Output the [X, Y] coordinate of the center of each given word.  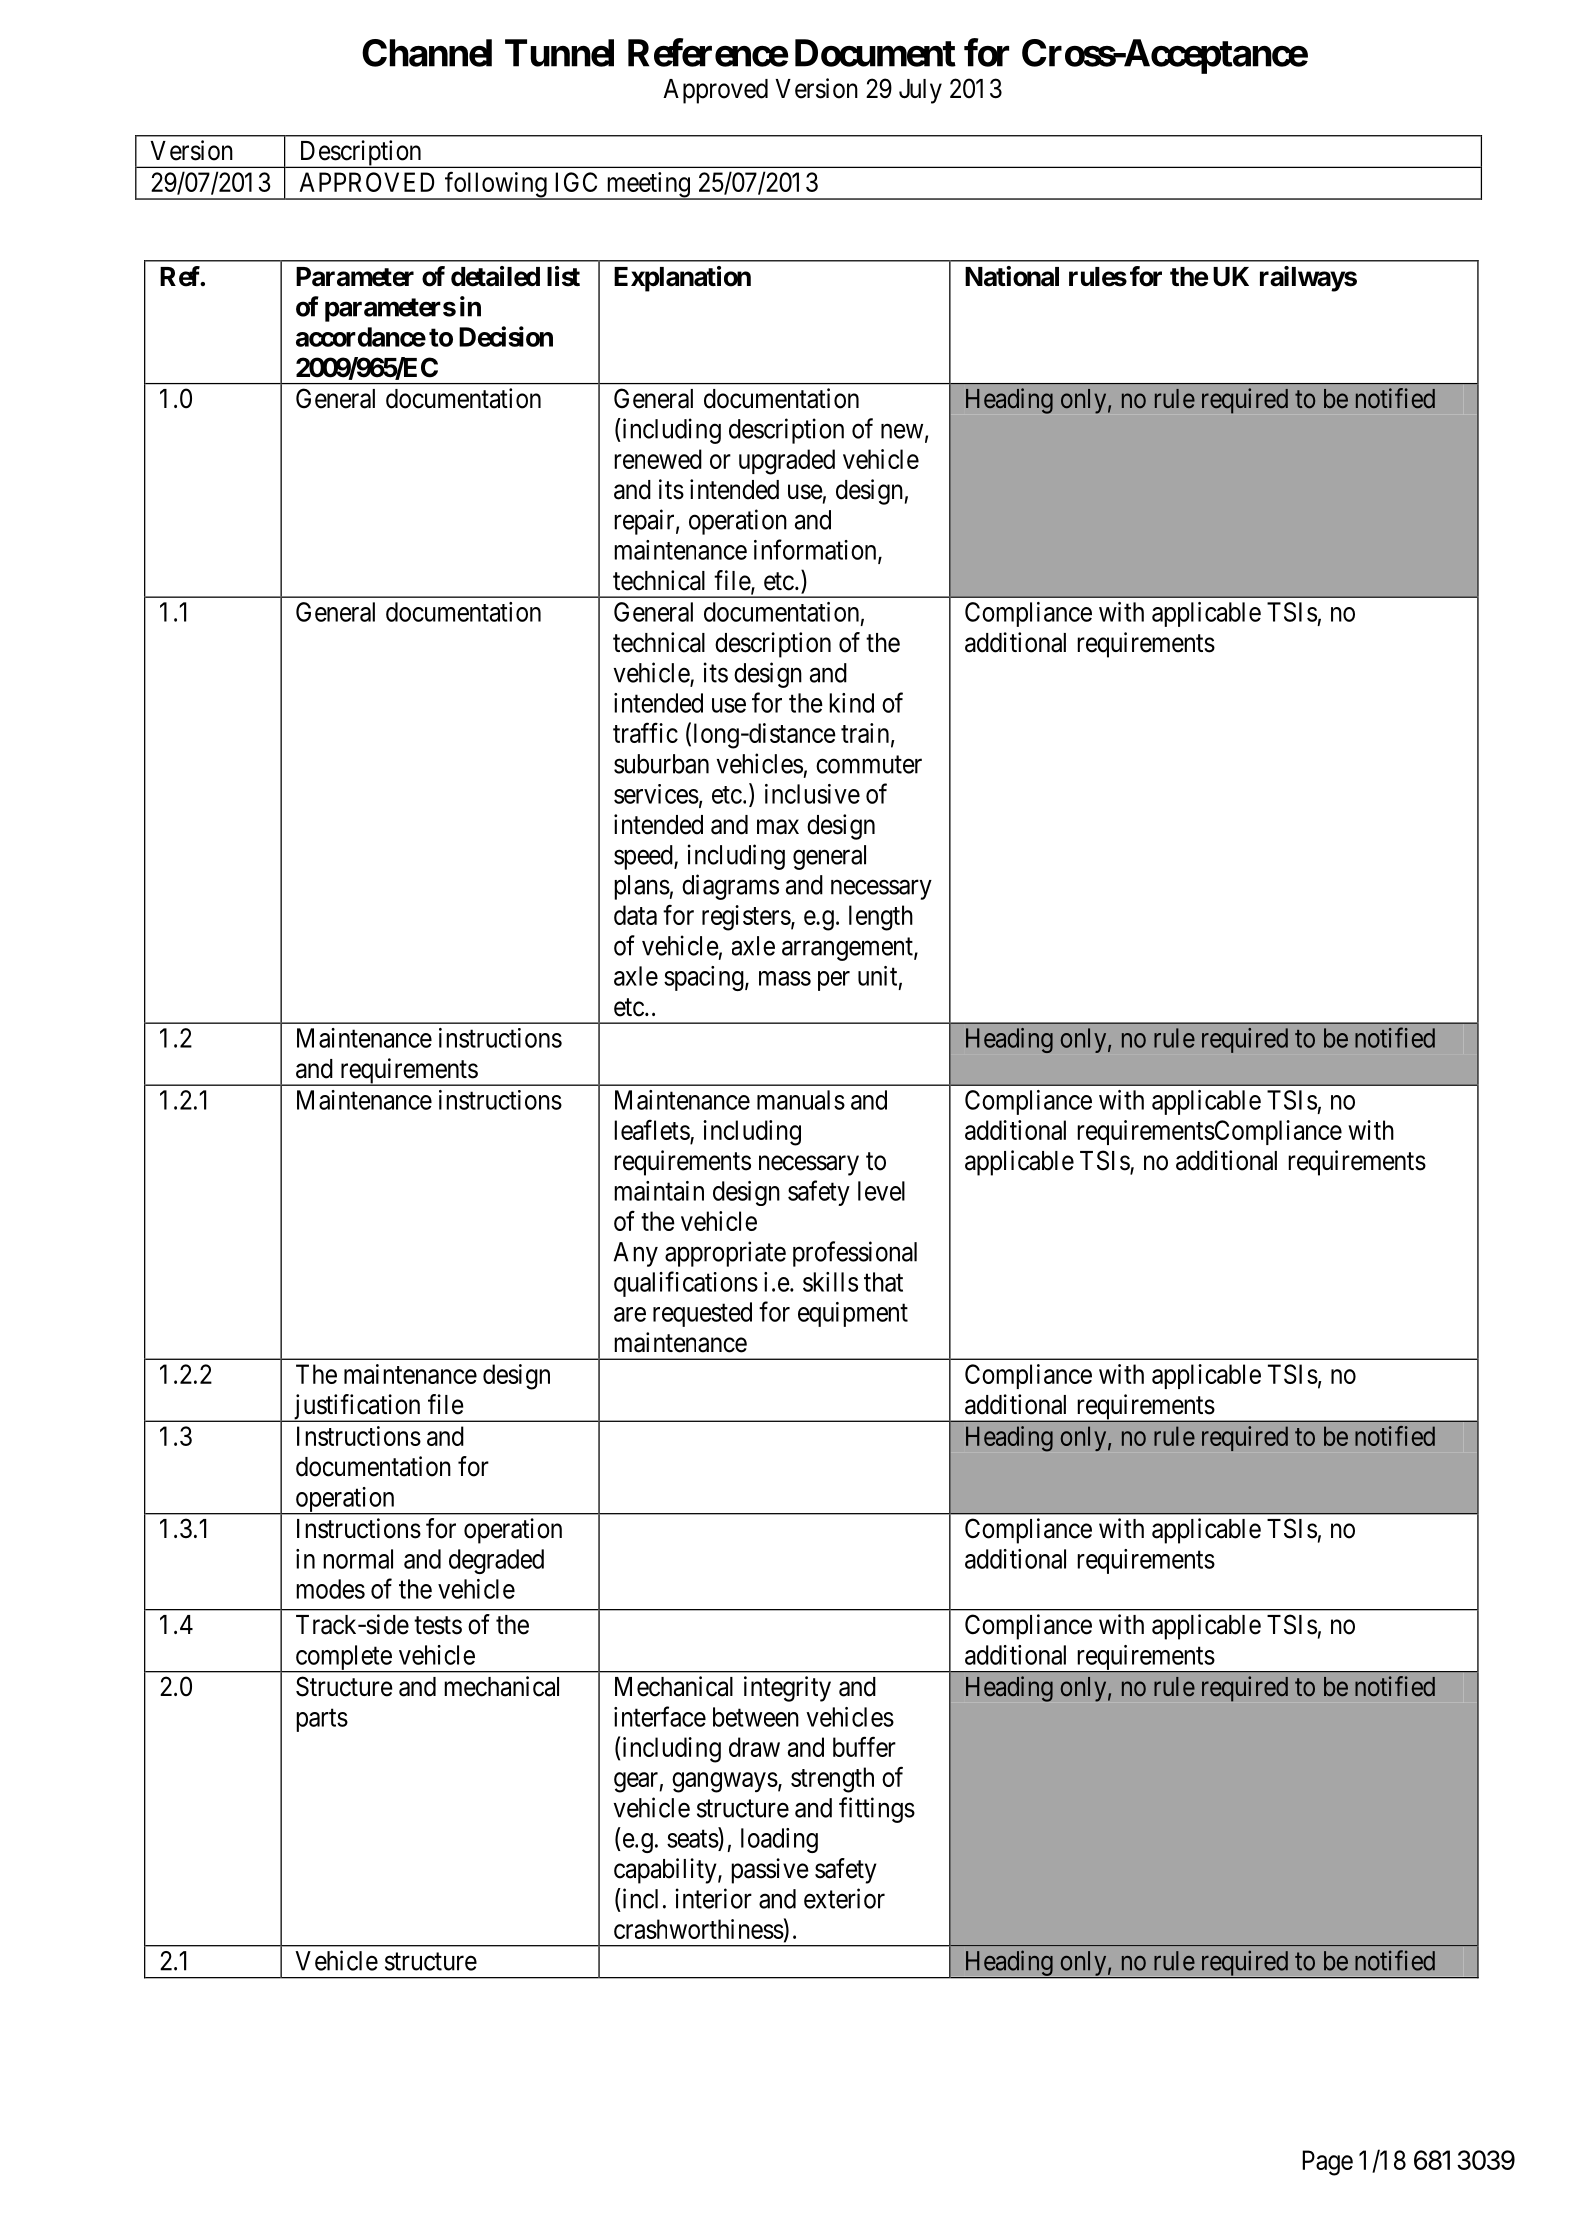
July [920, 91]
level [881, 1191]
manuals [801, 1100]
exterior [844, 1898]
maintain [659, 1191]
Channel [427, 53]
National [1012, 276]
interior [714, 1898]
